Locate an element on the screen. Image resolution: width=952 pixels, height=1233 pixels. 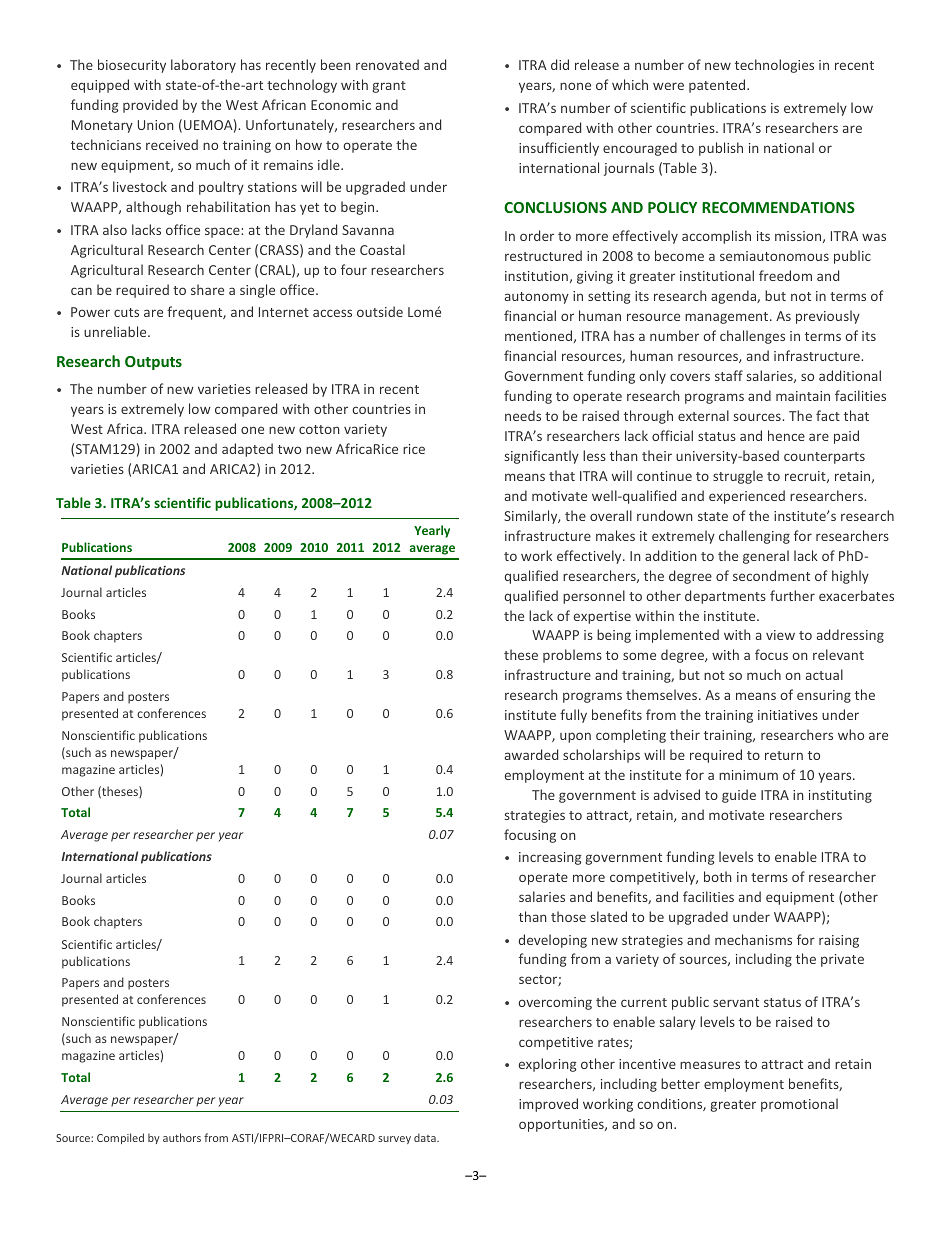
promotional is located at coordinates (799, 1105).
